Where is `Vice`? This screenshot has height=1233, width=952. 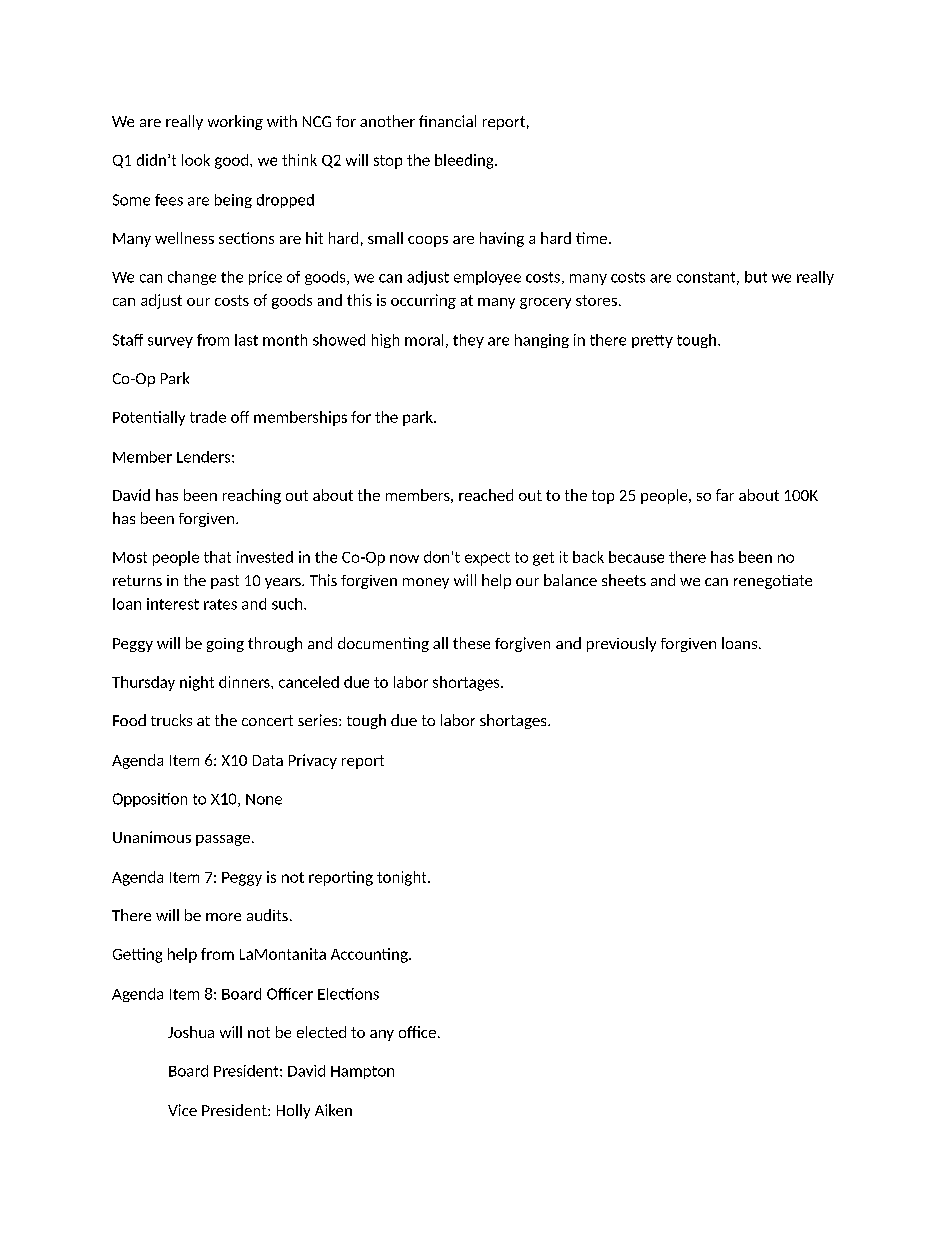 Vice is located at coordinates (182, 1110).
